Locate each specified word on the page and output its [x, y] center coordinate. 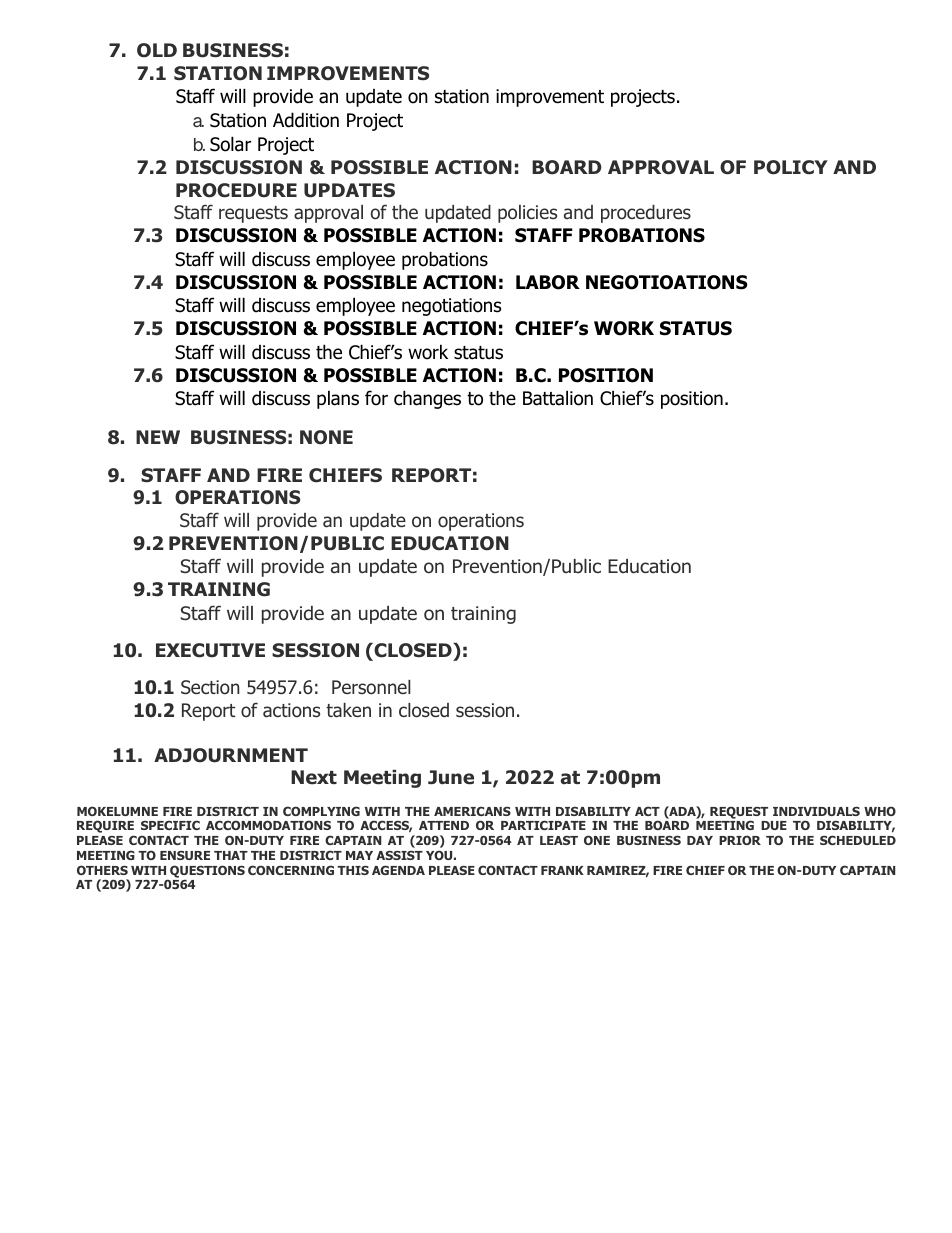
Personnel [371, 687]
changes [427, 399]
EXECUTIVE [210, 650]
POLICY [791, 167]
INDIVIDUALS [816, 811]
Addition [306, 120]
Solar [230, 144]
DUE [774, 825]
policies [527, 214]
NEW [158, 437]
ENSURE [185, 855]
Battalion [558, 398]
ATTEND [444, 825]
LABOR [548, 282]
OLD [157, 50]
